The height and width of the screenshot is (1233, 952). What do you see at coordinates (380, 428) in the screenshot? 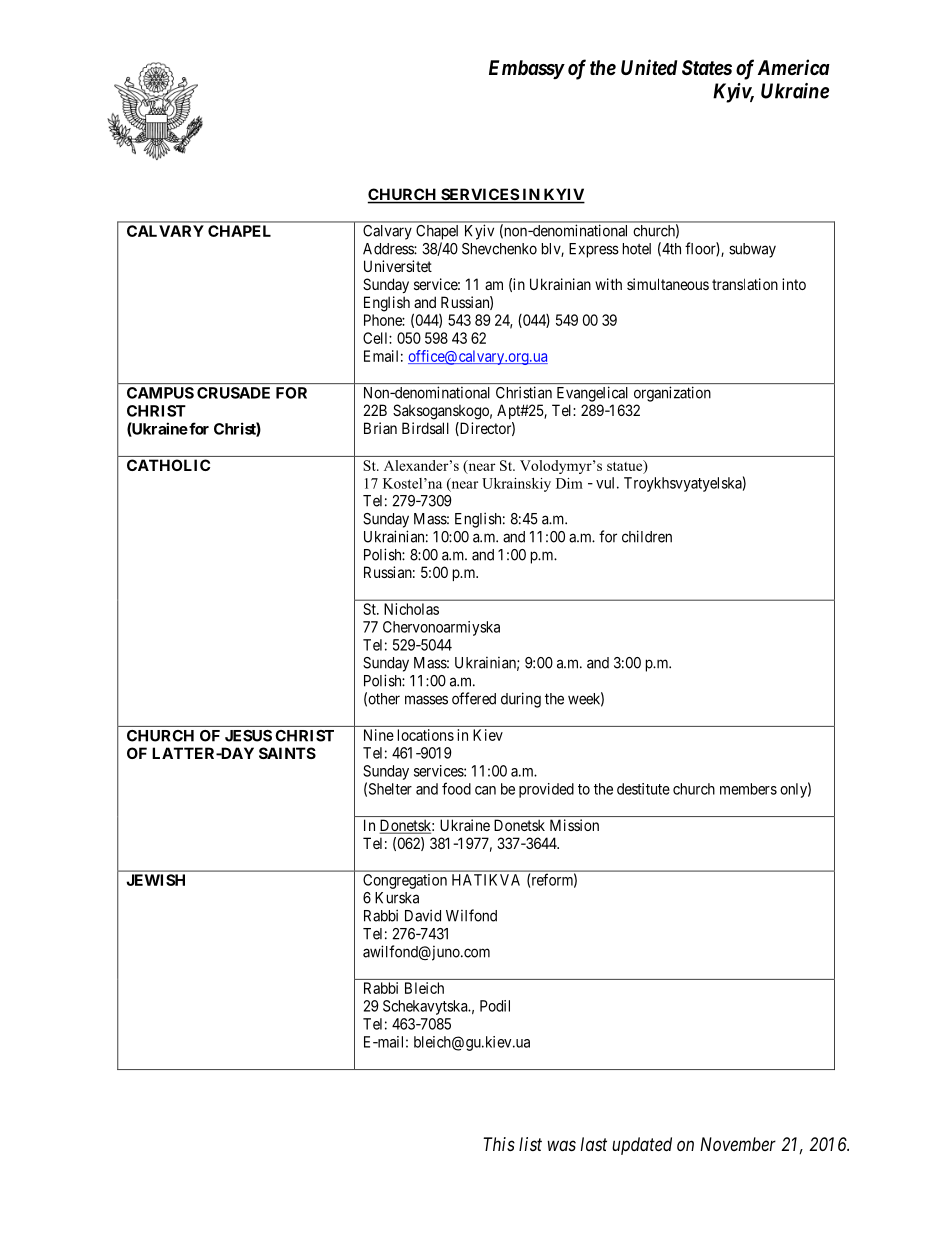
I see `Brian` at bounding box center [380, 428].
